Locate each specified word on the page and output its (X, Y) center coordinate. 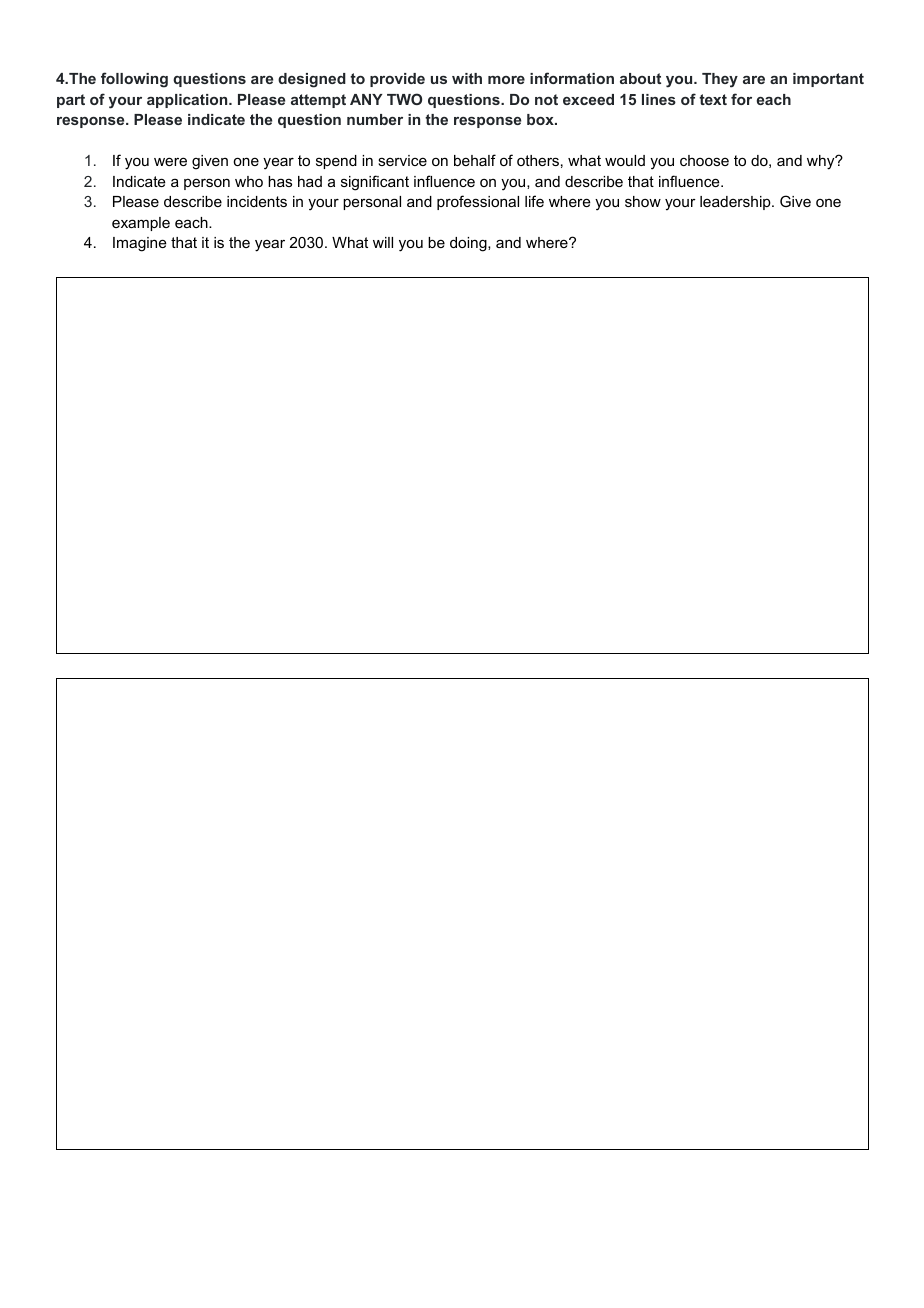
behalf (475, 160)
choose (704, 160)
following (134, 80)
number (375, 119)
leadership (736, 203)
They (720, 80)
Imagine (140, 244)
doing (469, 244)
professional (478, 202)
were (170, 161)
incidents (257, 201)
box (541, 119)
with (467, 78)
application (188, 101)
